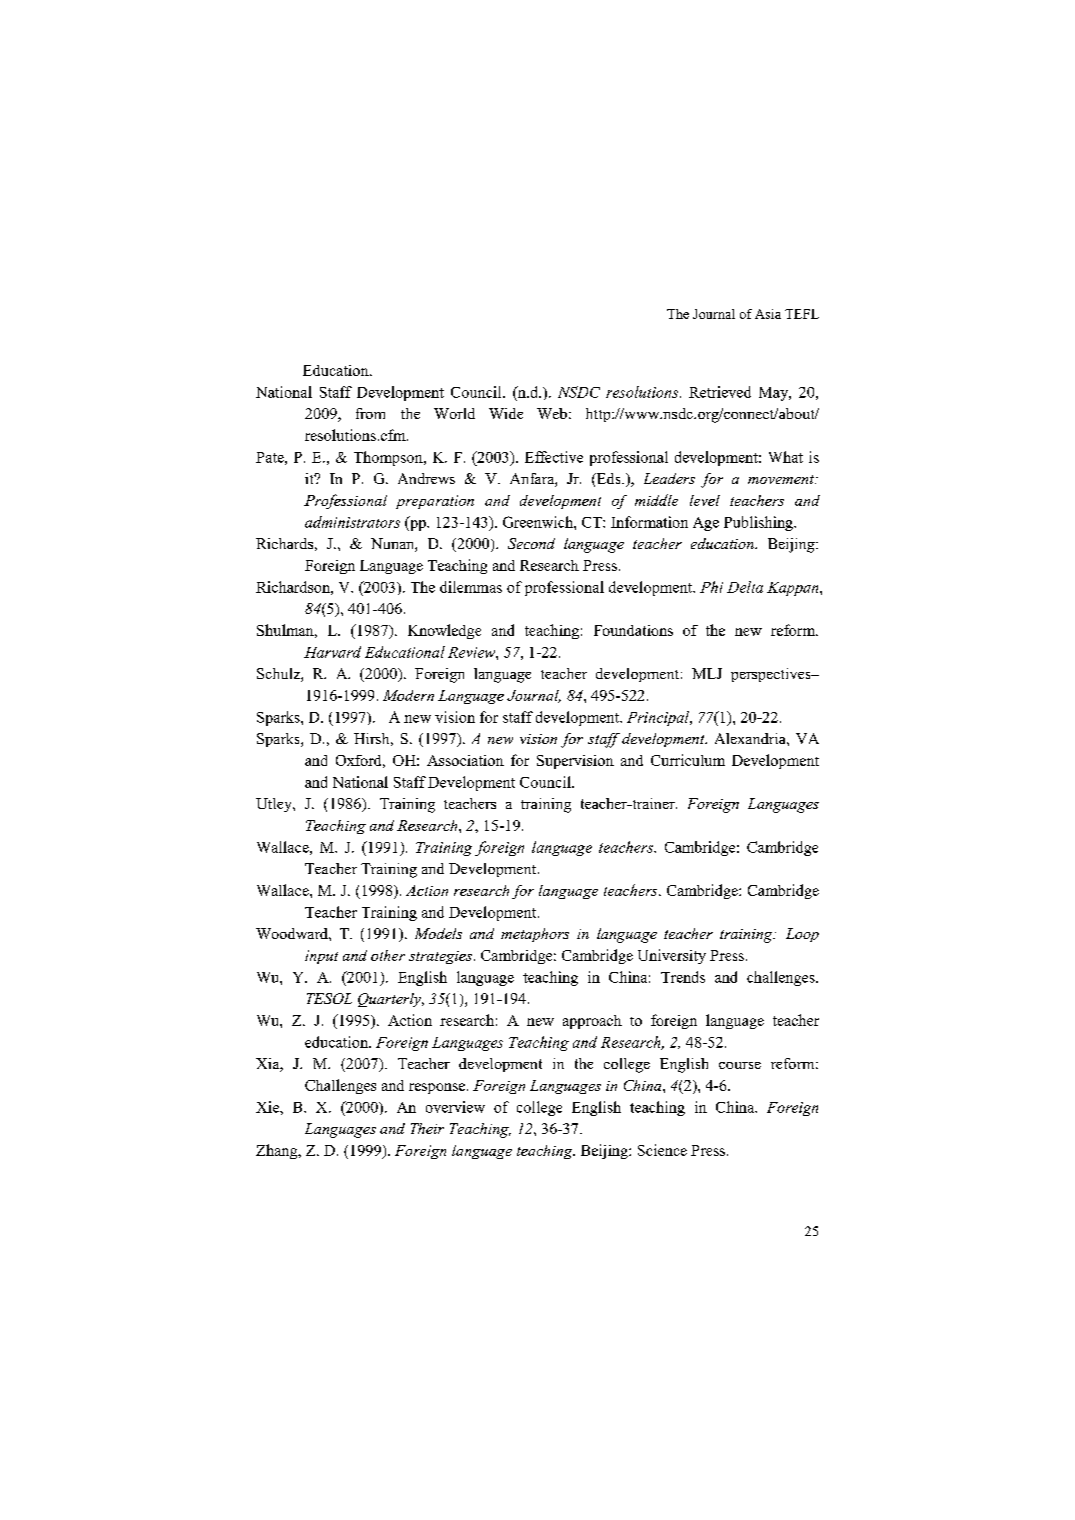  I want to click on Association, so click(465, 760).
